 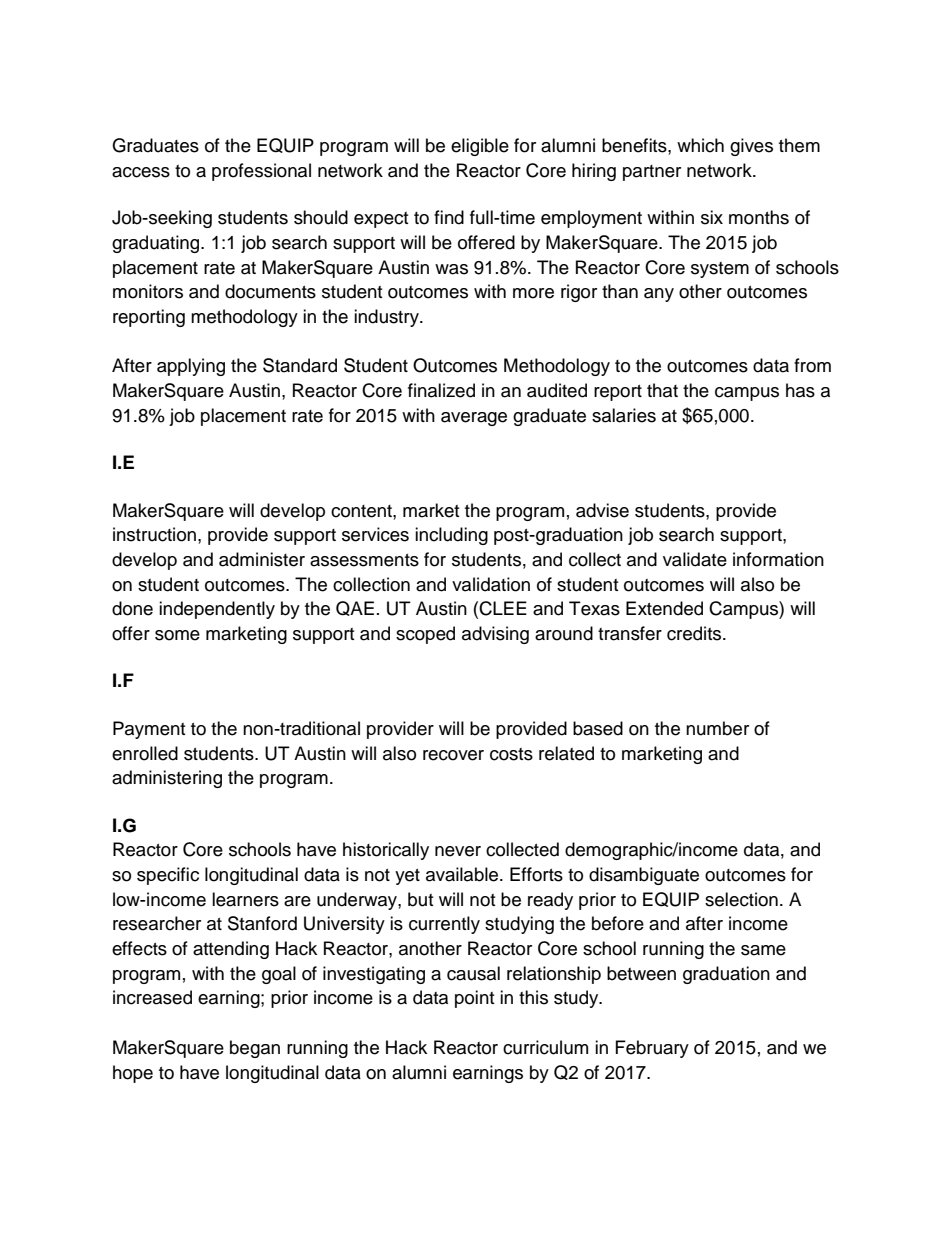 I want to click on number, so click(x=717, y=728).
